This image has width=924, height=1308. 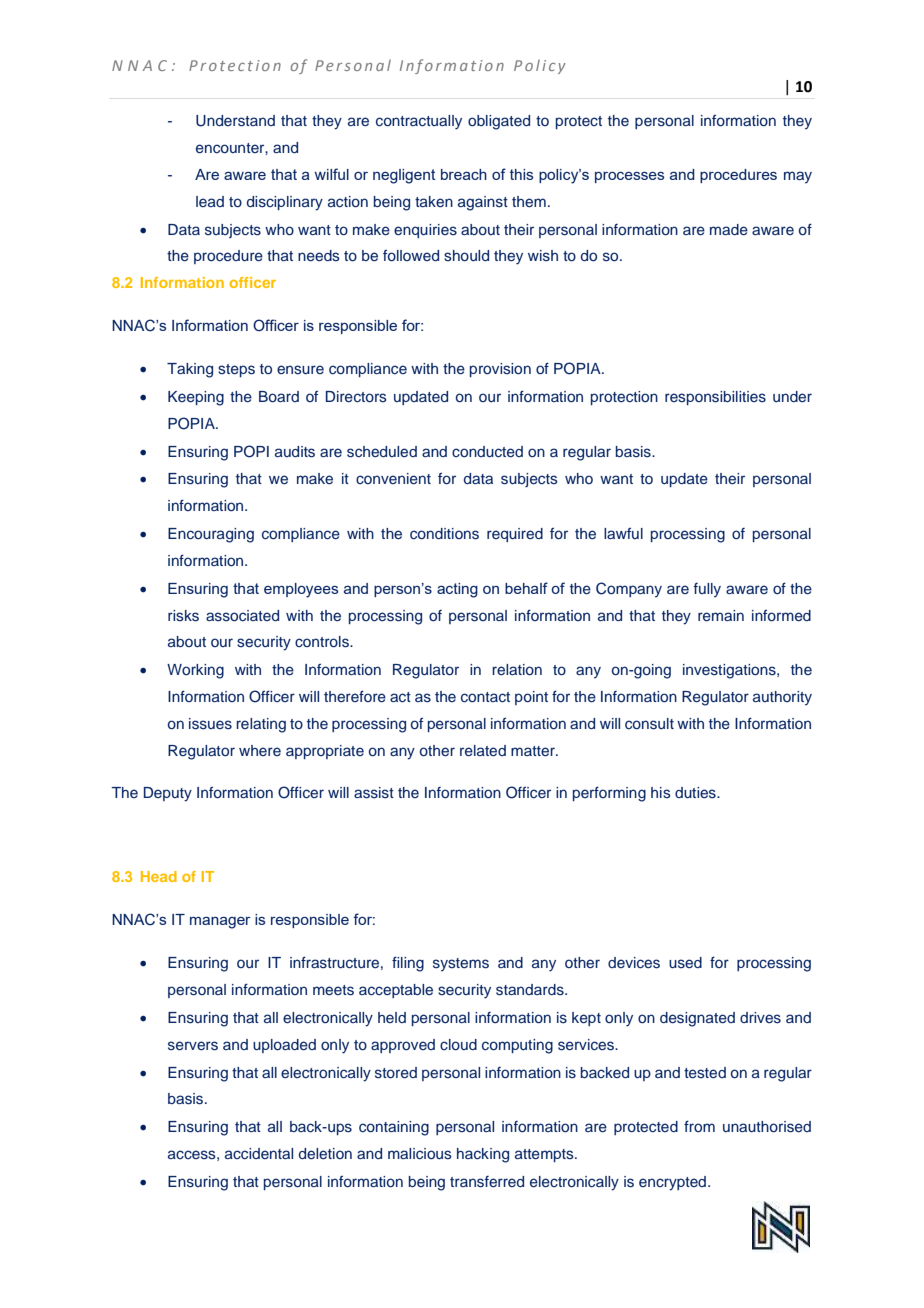 I want to click on breach, so click(x=464, y=174).
